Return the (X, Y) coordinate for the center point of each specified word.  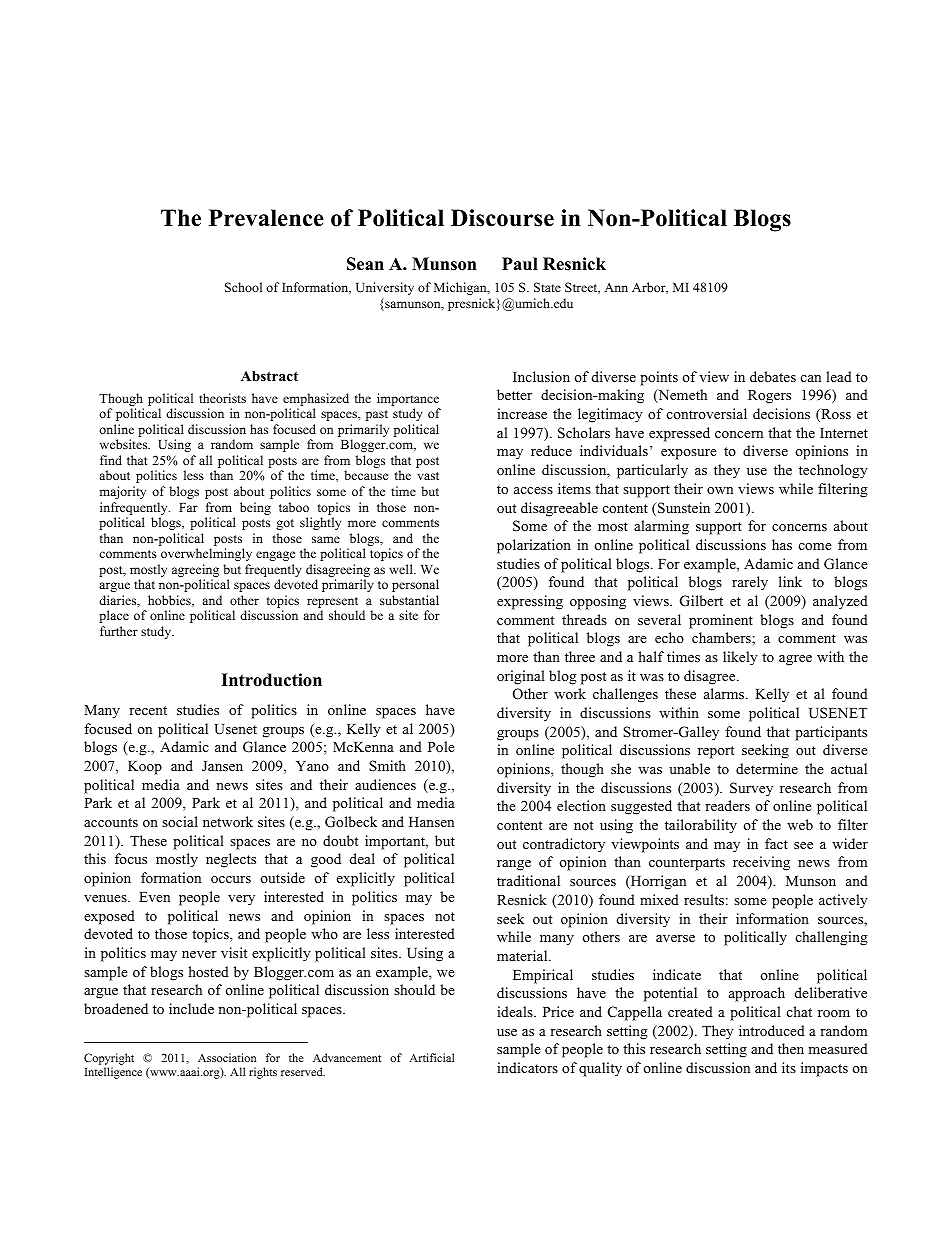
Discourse (502, 218)
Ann (616, 287)
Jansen (222, 766)
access (533, 490)
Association (227, 1057)
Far (188, 507)
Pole (441, 746)
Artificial (431, 1057)
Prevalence (266, 218)
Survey (751, 789)
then (791, 1048)
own (720, 490)
